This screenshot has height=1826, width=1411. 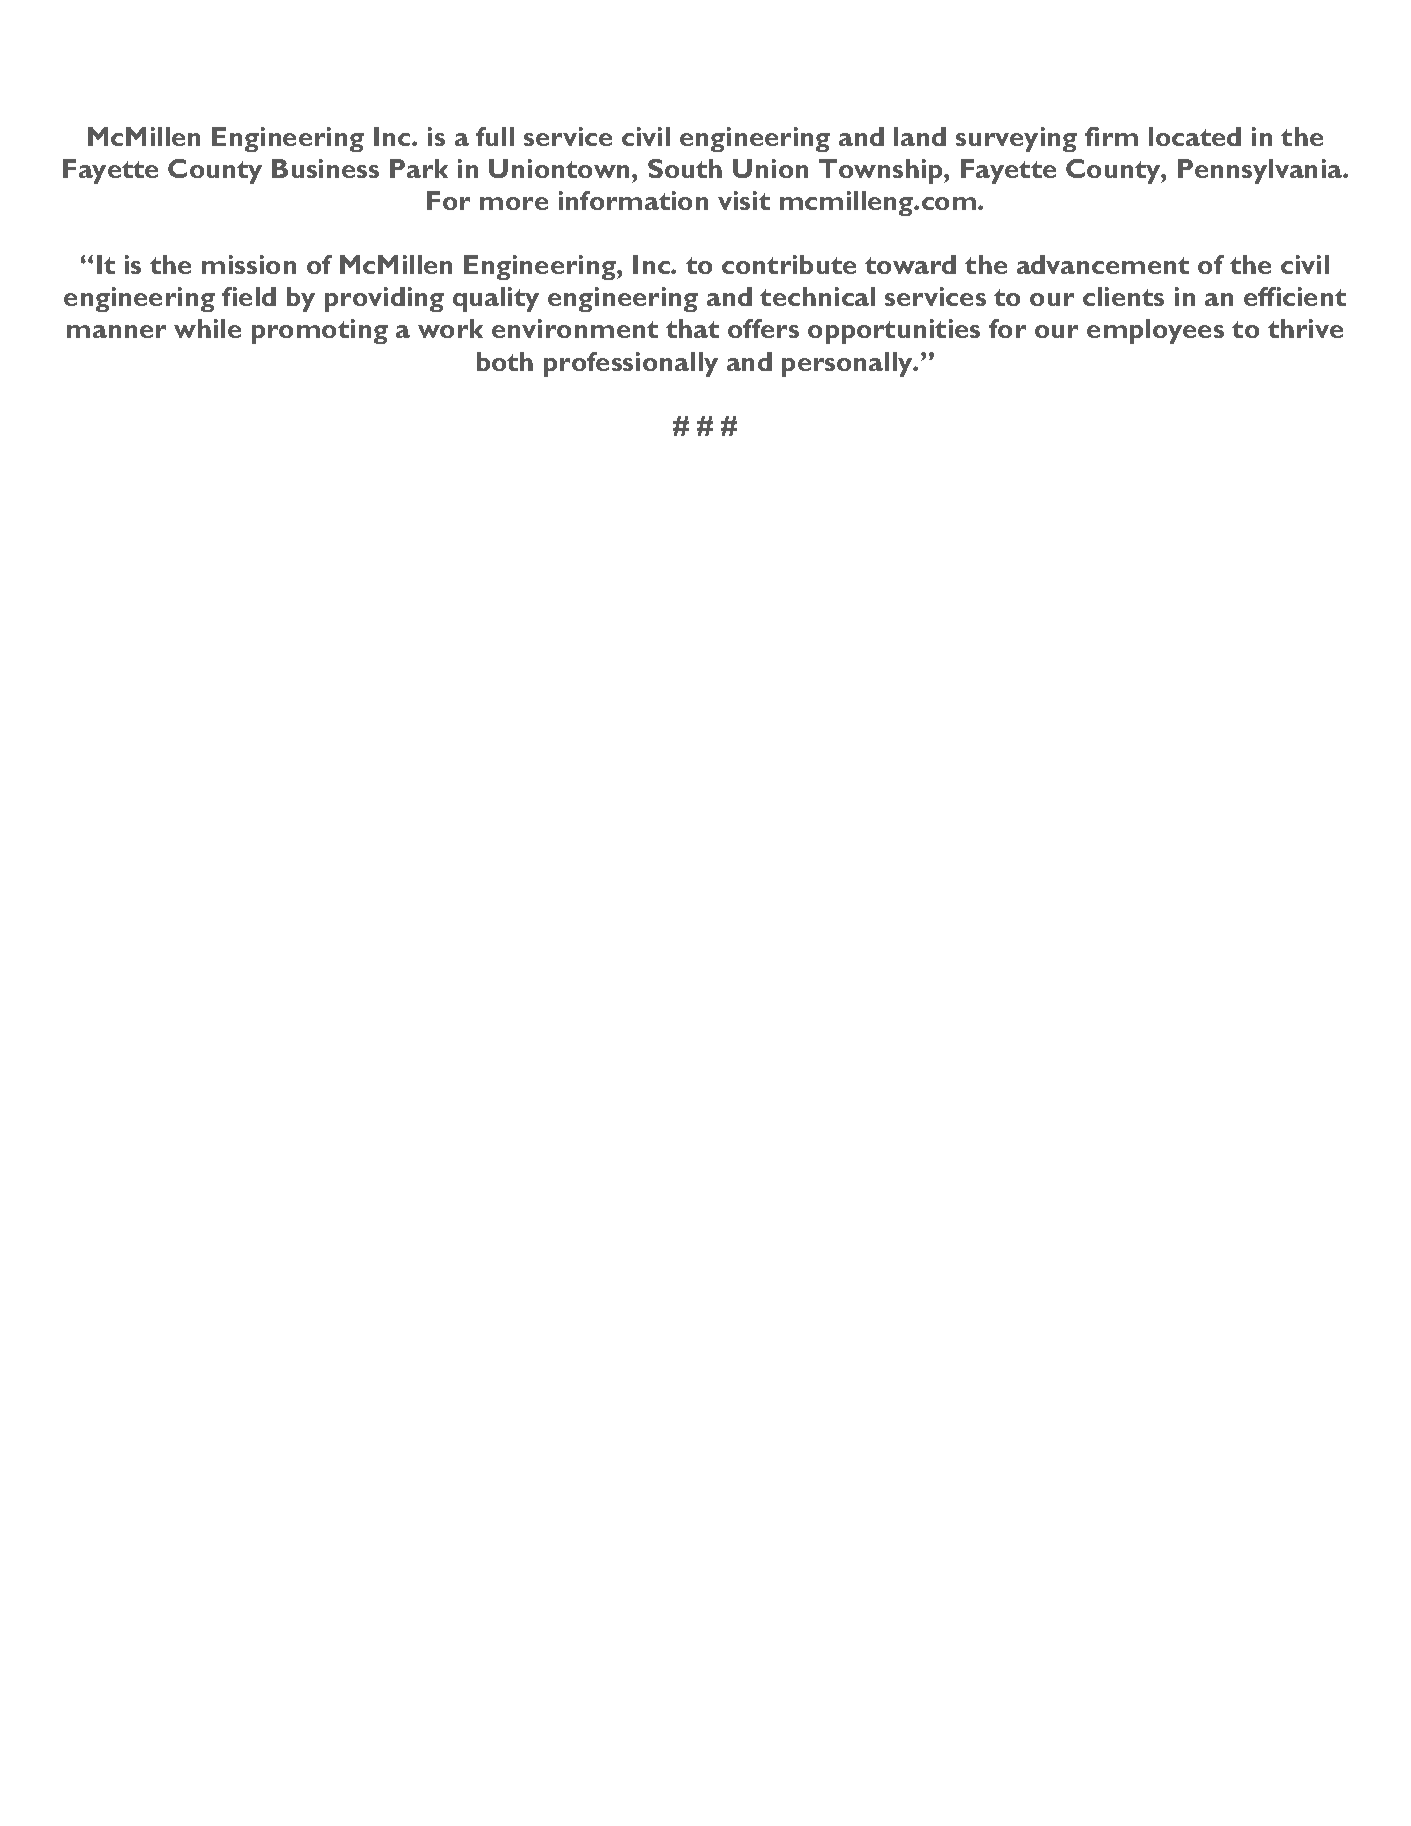 What do you see at coordinates (1195, 136) in the screenshot?
I see `located` at bounding box center [1195, 136].
